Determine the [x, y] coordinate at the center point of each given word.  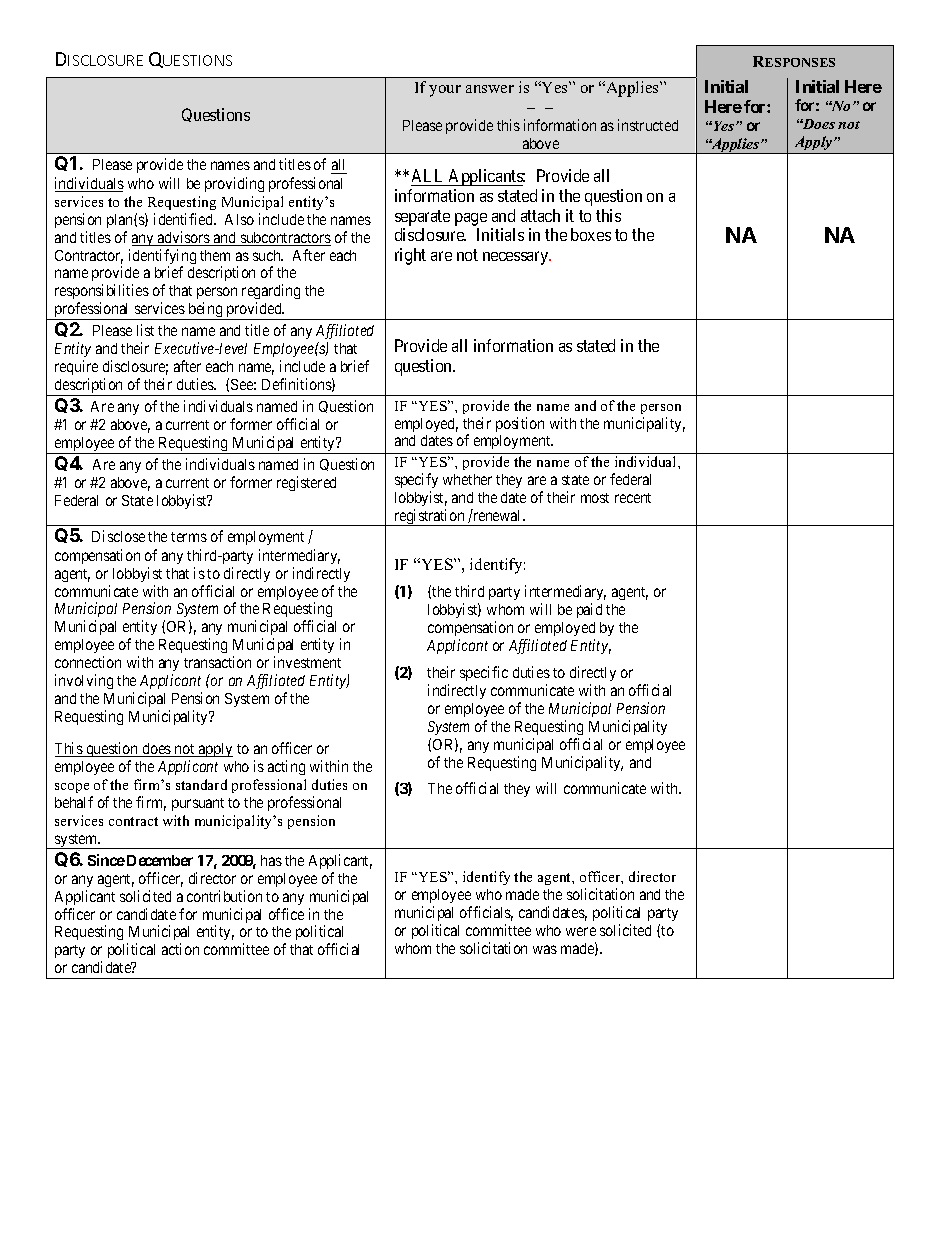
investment [307, 662]
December [160, 860]
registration [429, 517]
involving [84, 681]
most [595, 498]
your [445, 91]
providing [234, 184]
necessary [517, 258]
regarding [271, 293]
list [145, 330]
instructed [648, 125]
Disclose [118, 536]
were [581, 931]
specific [484, 673]
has [271, 860]
